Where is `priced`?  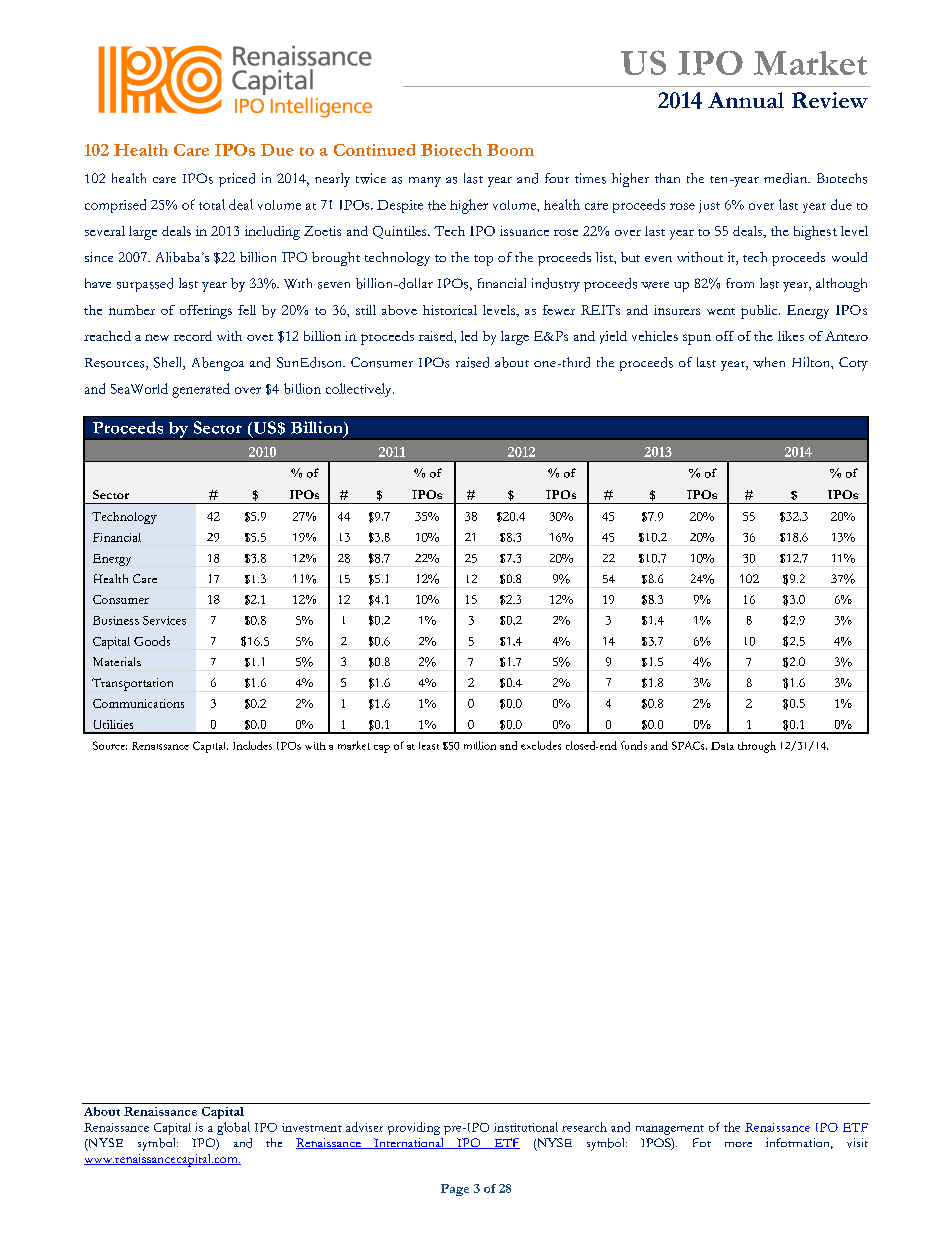 priced is located at coordinates (237, 180).
